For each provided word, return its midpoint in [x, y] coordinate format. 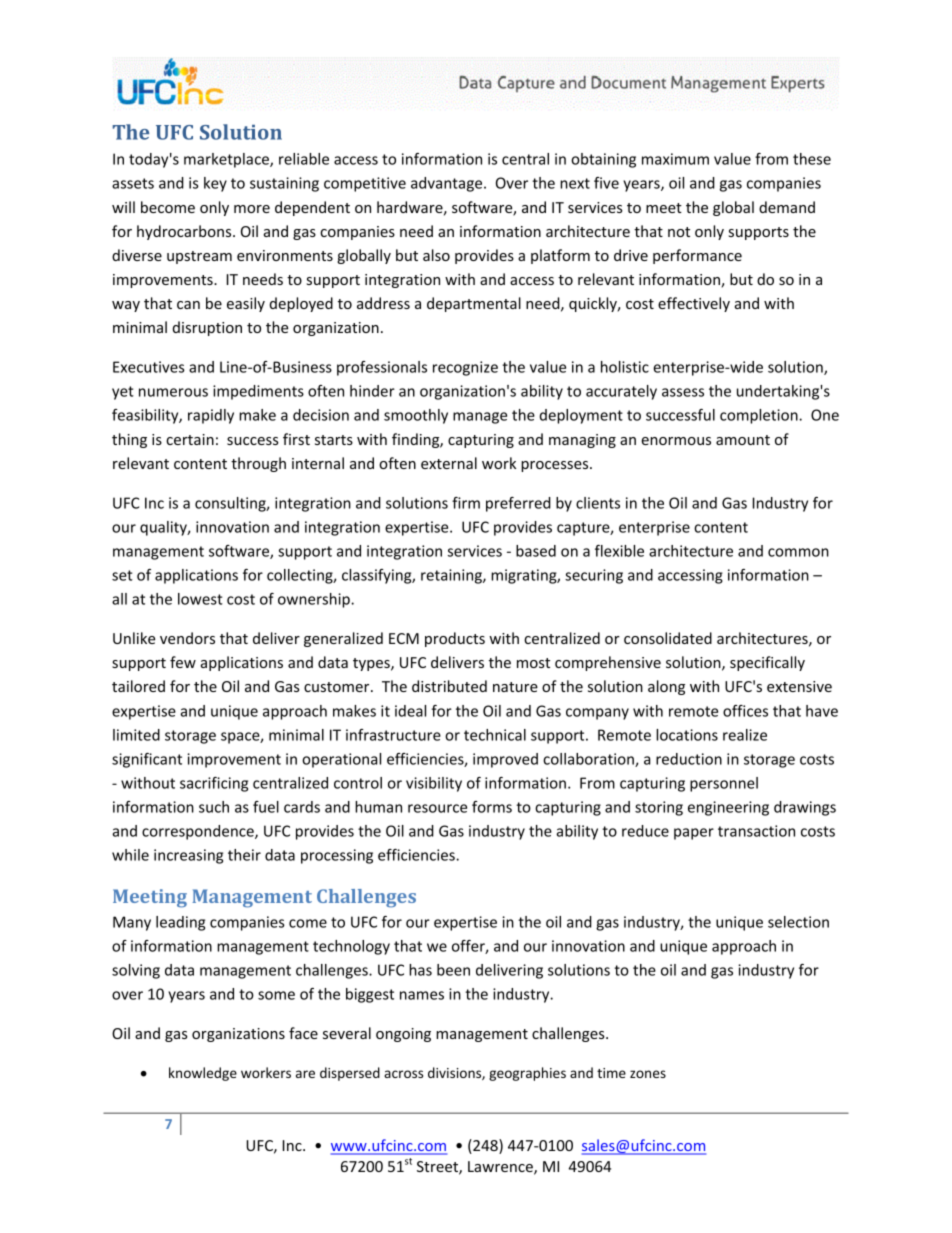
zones [648, 1074]
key [215, 184]
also [436, 255]
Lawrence [501, 1168]
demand [787, 207]
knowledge [203, 1074]
